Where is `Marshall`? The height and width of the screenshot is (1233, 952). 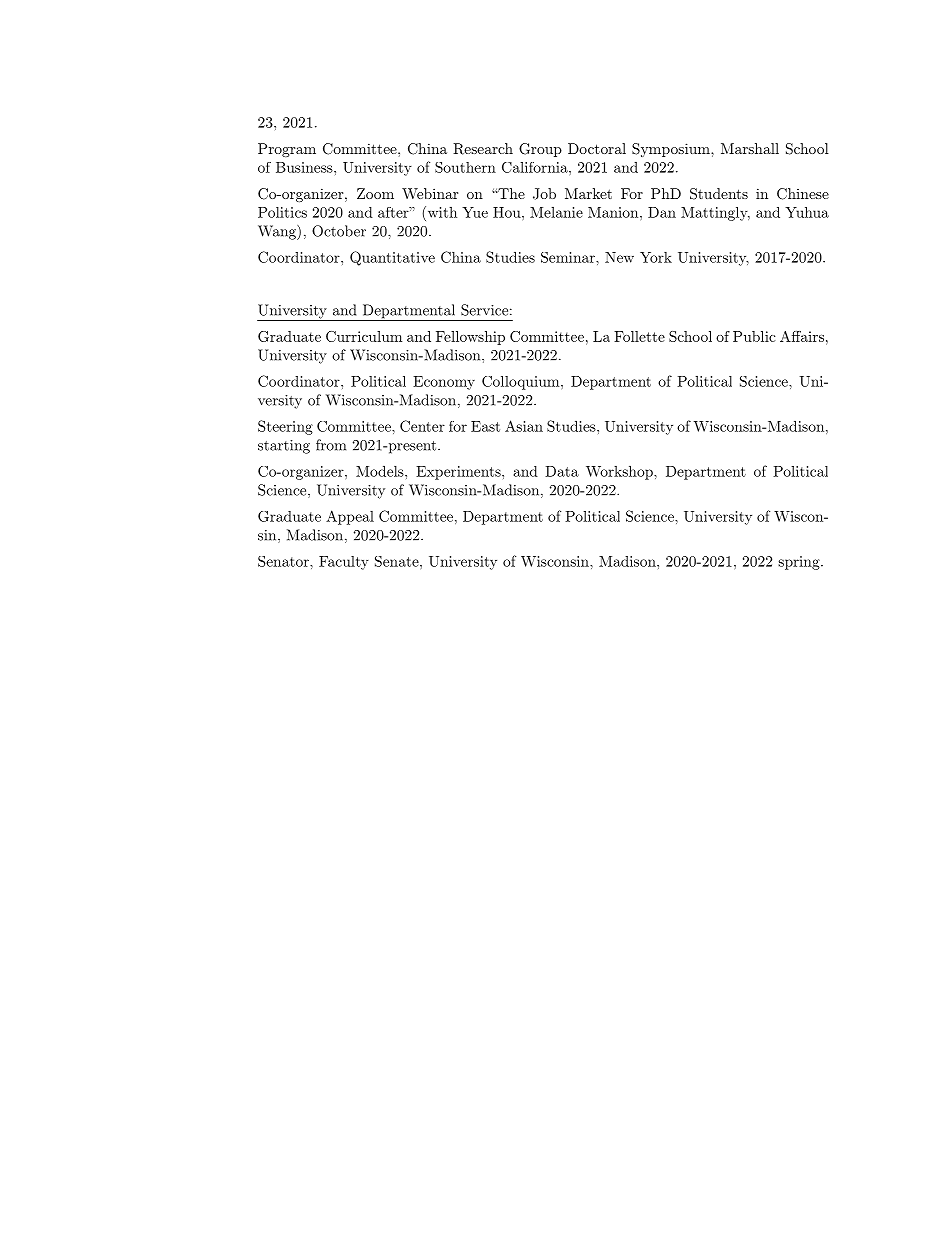
Marshall is located at coordinates (750, 148).
